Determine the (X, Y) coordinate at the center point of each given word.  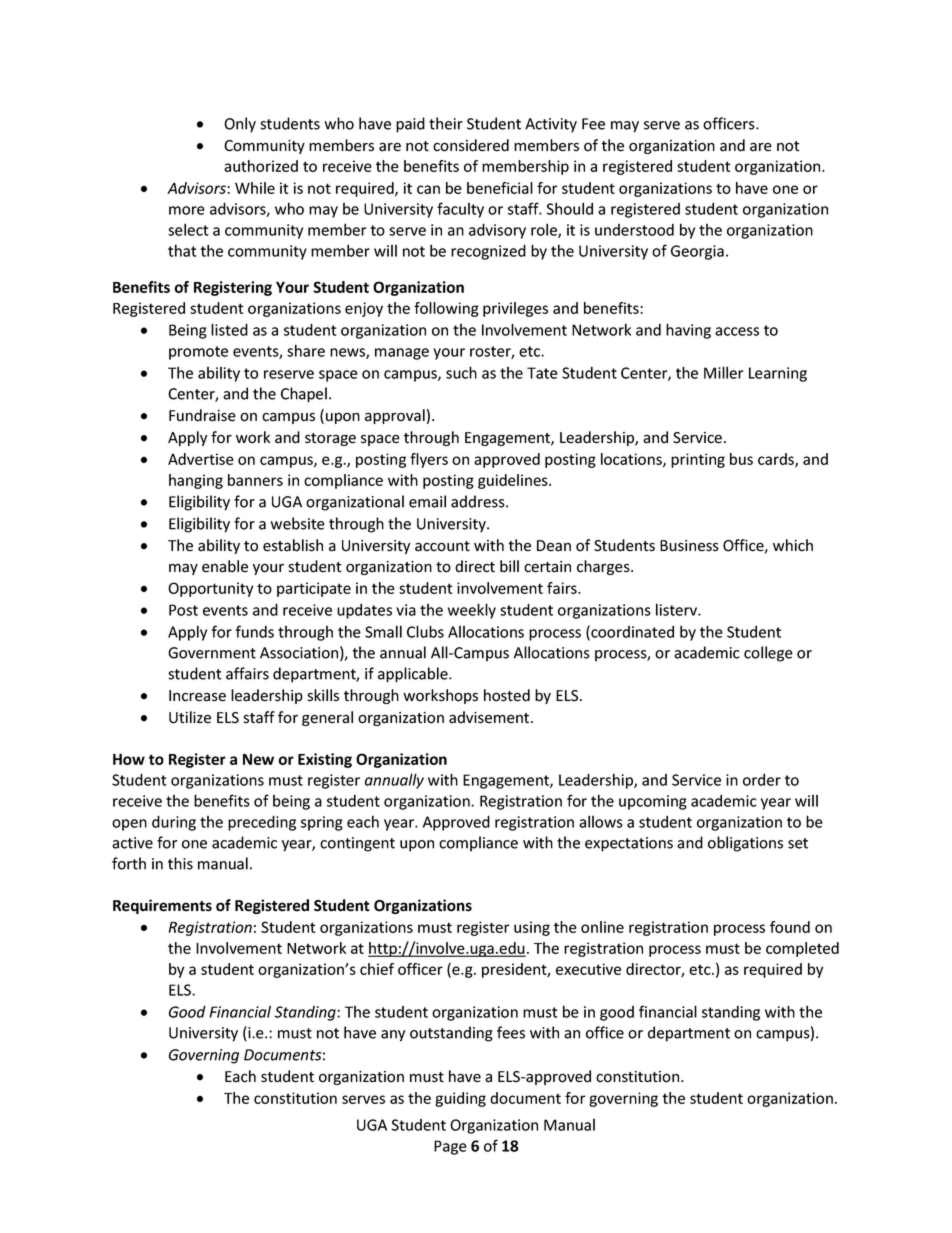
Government (212, 653)
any (393, 1036)
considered (471, 145)
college (768, 654)
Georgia (697, 252)
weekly (472, 611)
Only (240, 125)
